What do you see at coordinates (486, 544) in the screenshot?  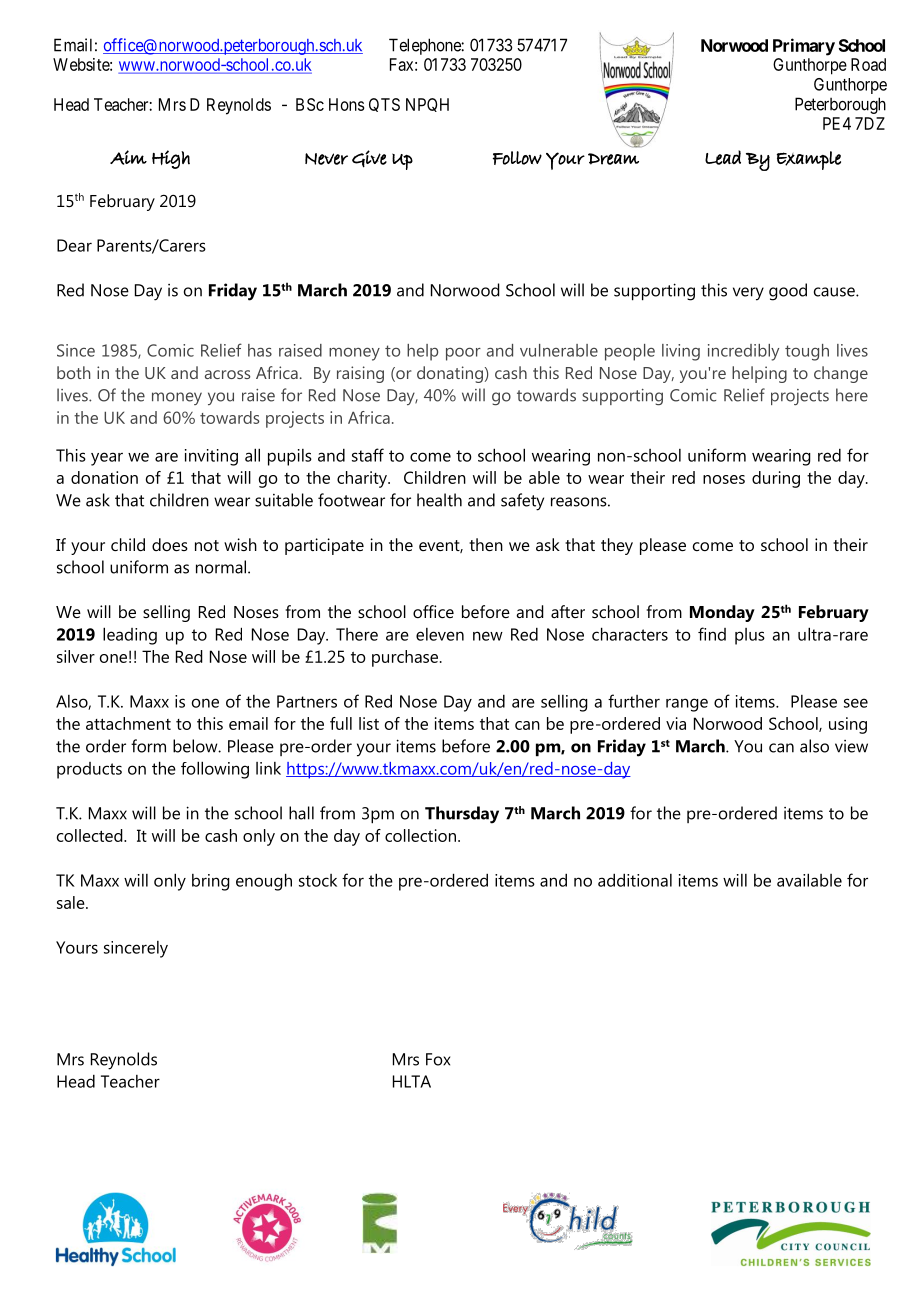 I see `then` at bounding box center [486, 544].
